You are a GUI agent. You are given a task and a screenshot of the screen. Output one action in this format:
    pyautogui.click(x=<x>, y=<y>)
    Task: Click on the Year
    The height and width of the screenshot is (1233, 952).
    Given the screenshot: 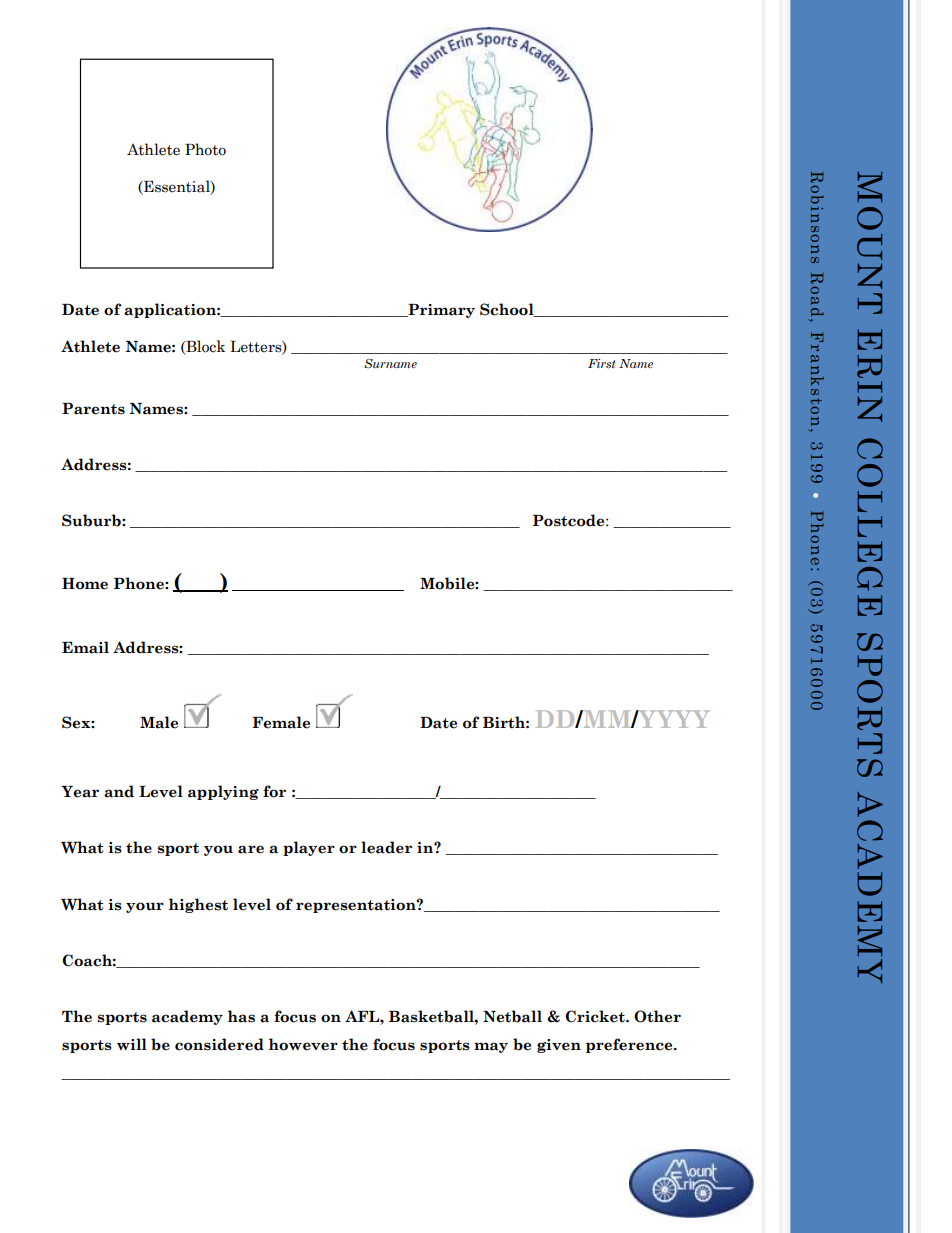 What is the action you would take?
    pyautogui.click(x=80, y=792)
